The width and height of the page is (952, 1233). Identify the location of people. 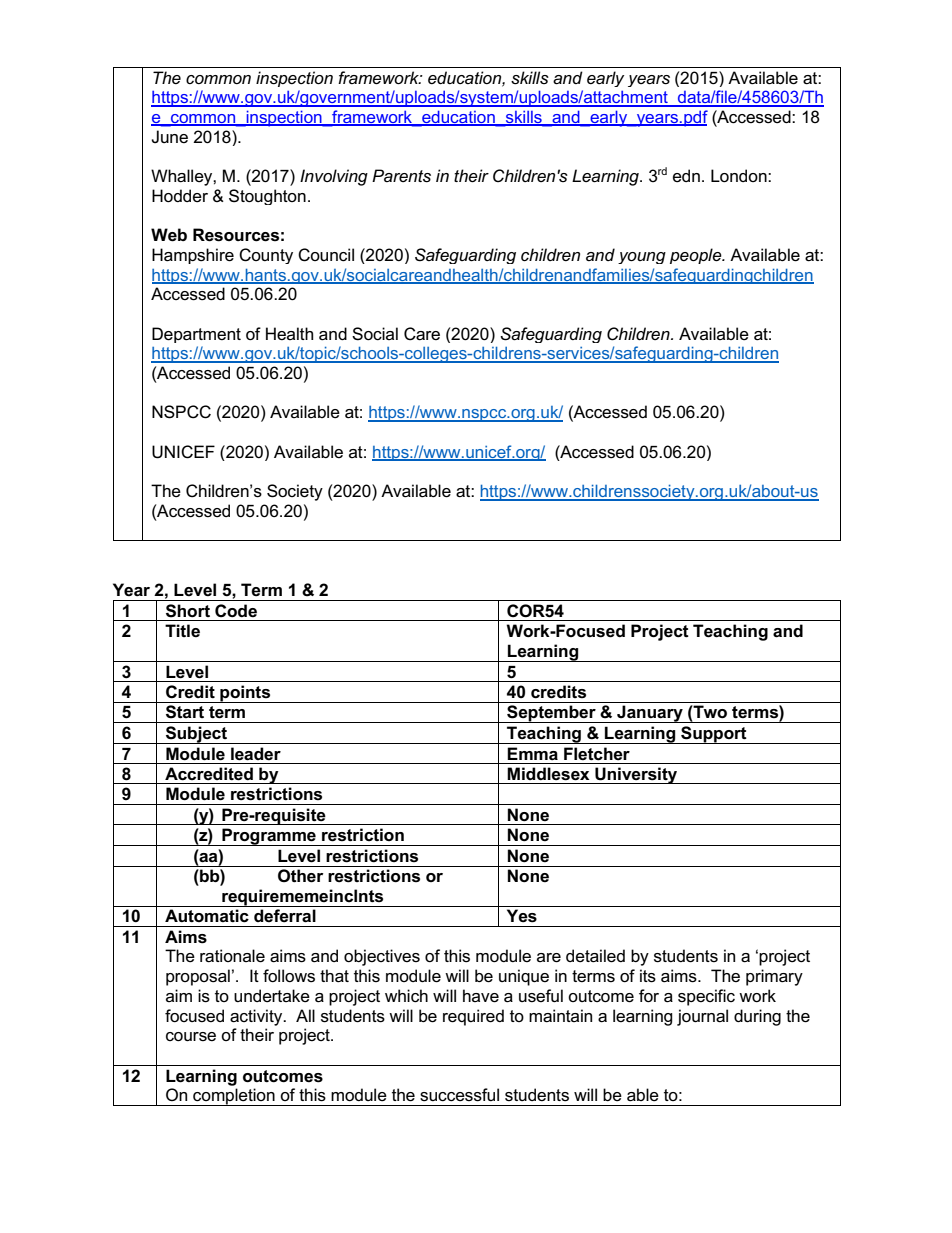
(697, 256).
